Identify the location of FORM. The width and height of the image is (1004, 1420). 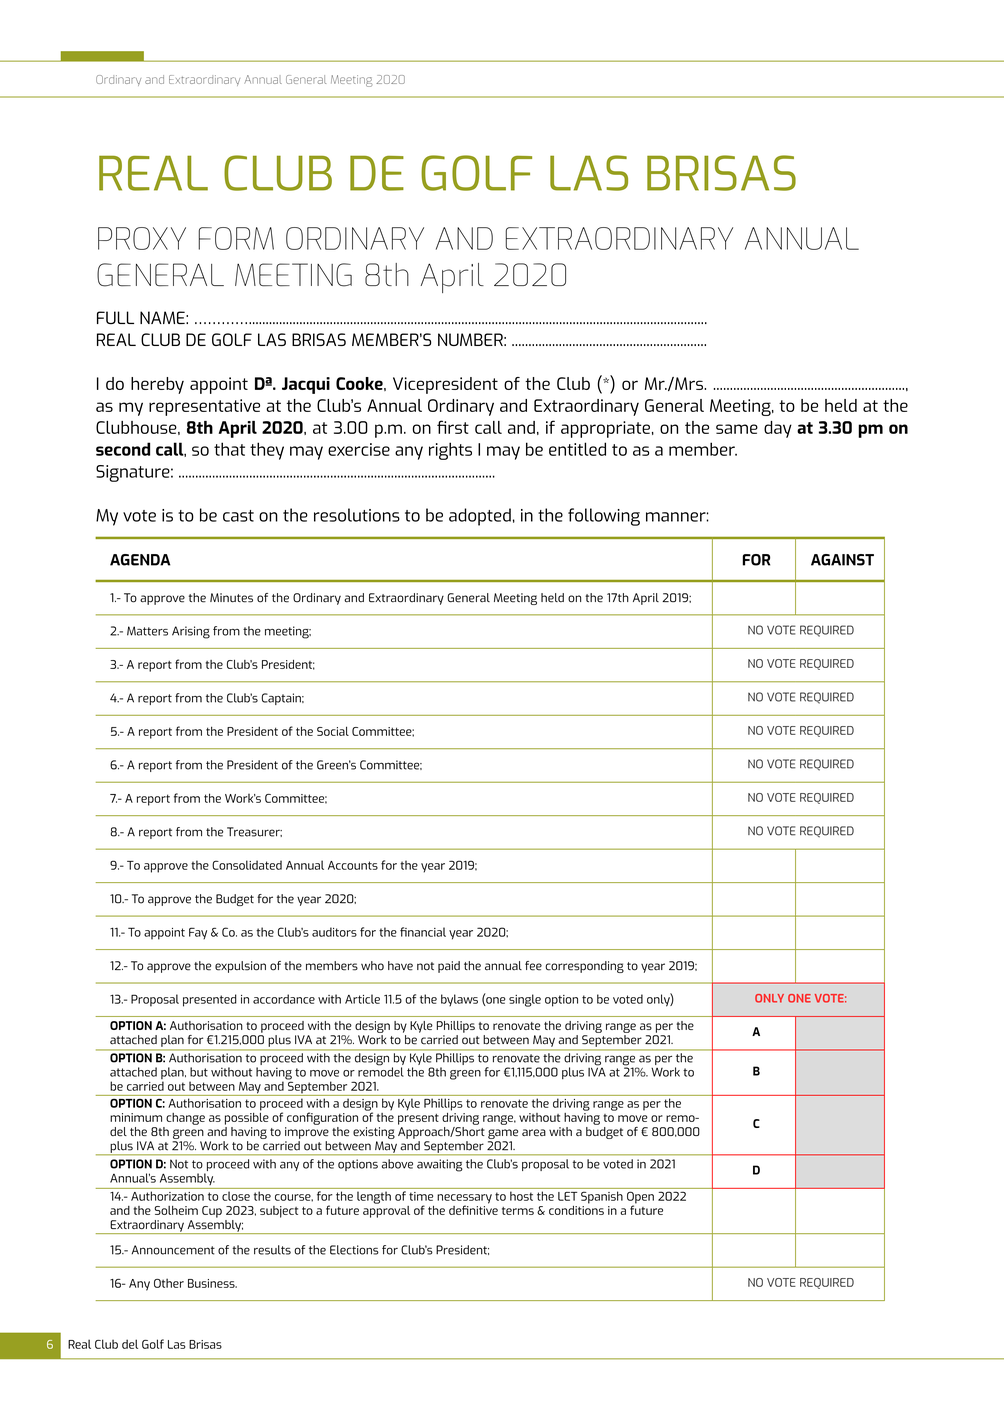
(236, 238).
